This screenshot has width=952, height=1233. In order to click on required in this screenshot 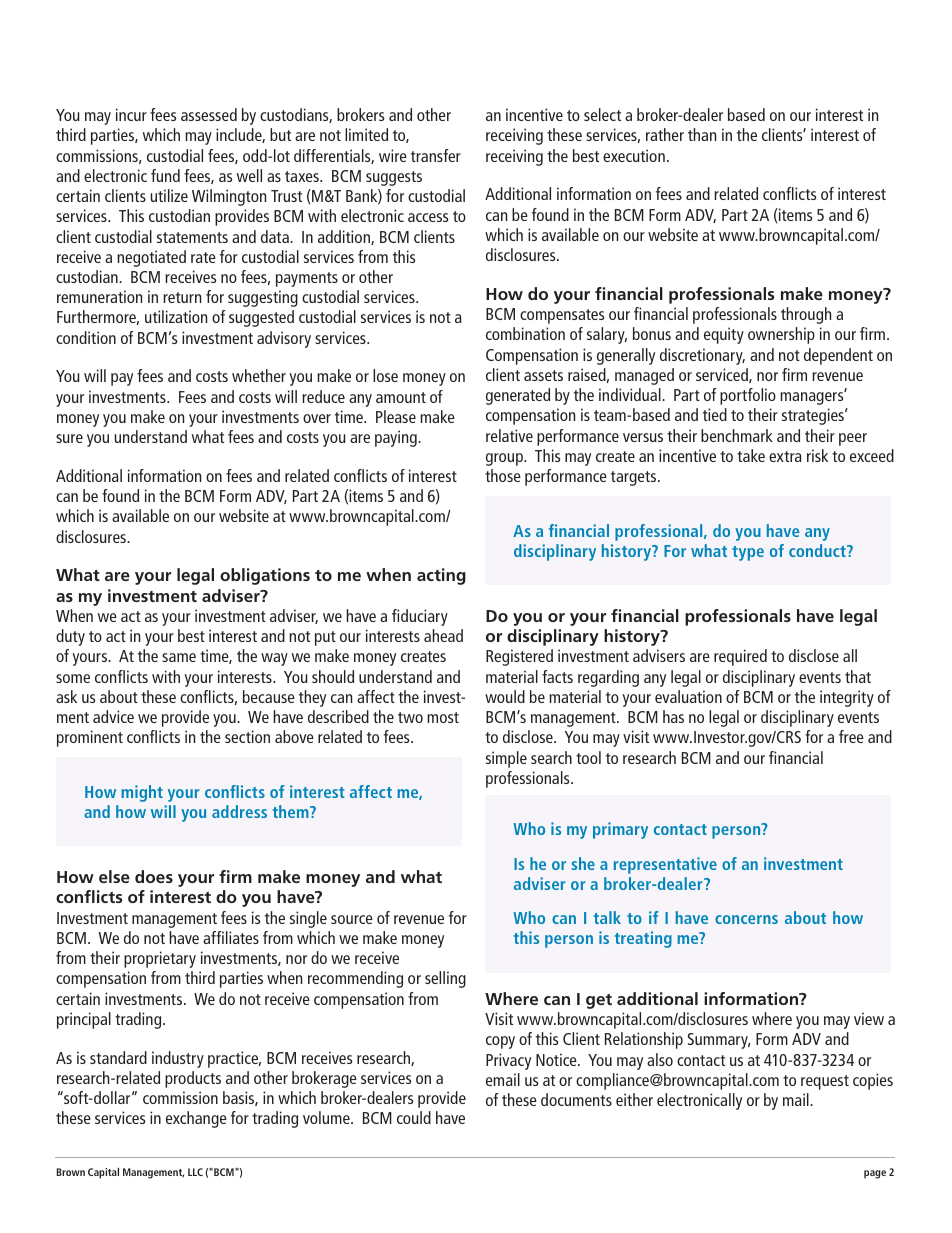, I will do `click(740, 657)`.
